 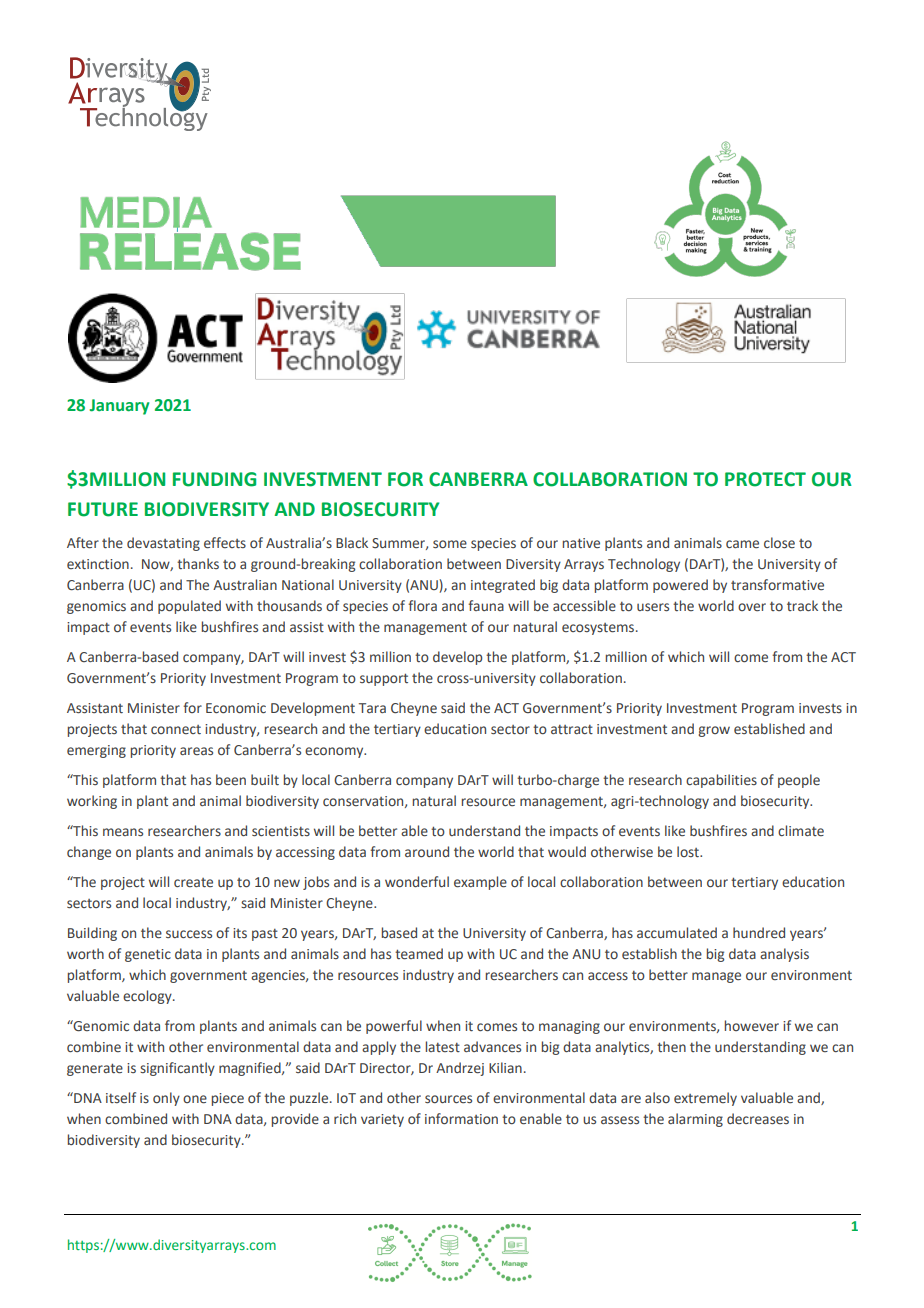 What do you see at coordinates (705, 1099) in the page?
I see `extremely` at bounding box center [705, 1099].
